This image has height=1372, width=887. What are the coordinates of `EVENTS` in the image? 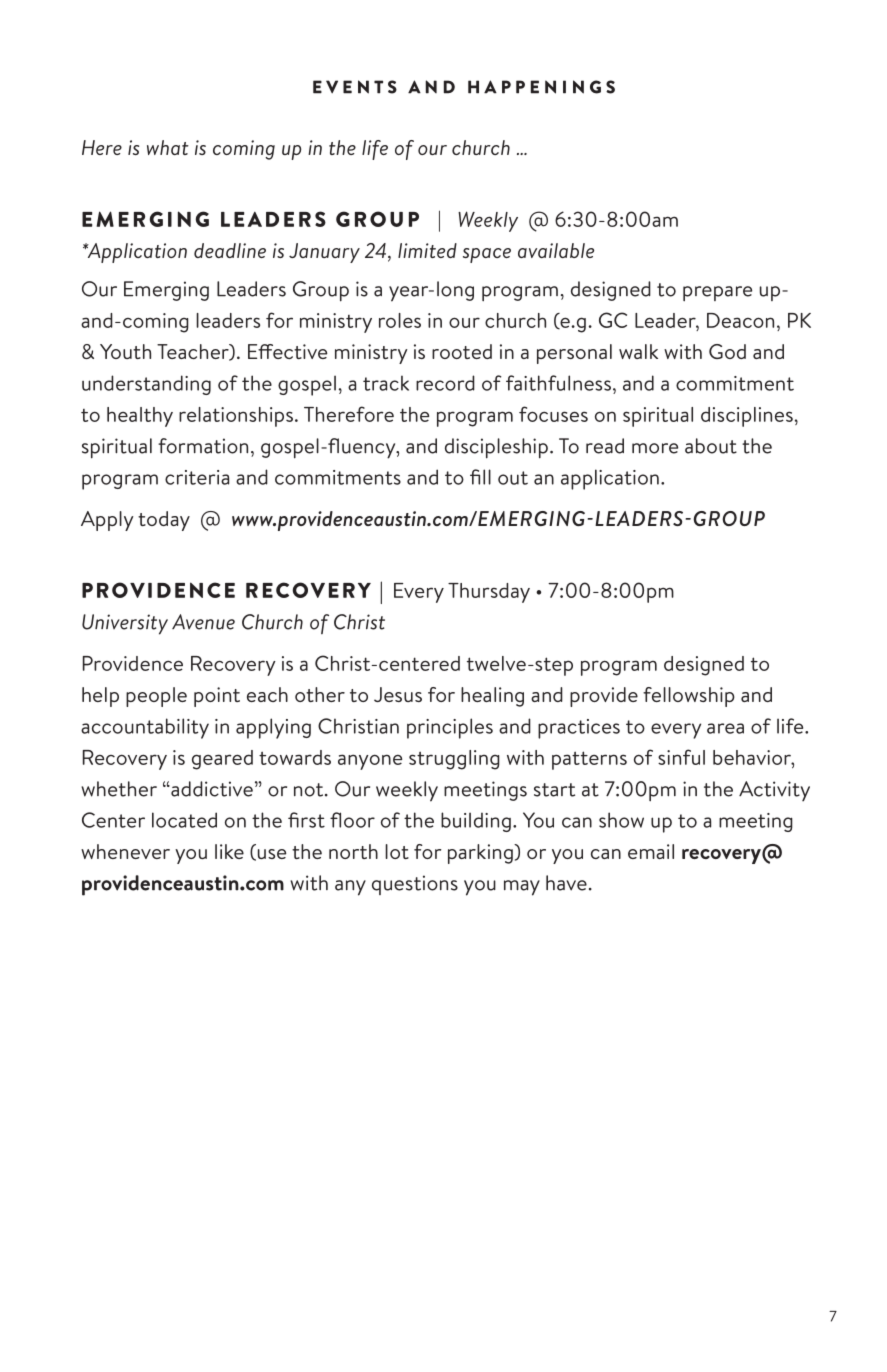 It's located at (355, 87).
